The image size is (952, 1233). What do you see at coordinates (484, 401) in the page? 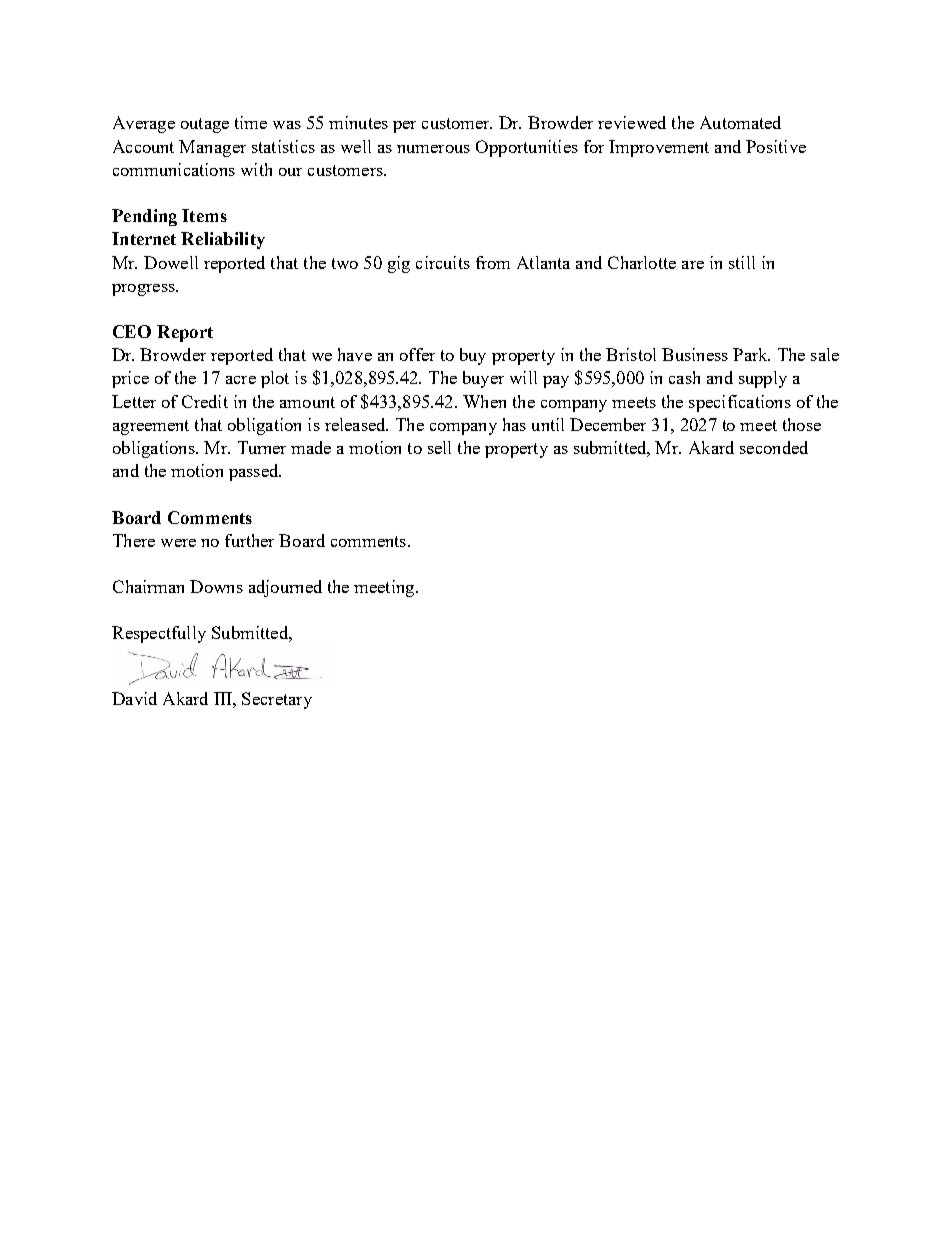
I see `When` at bounding box center [484, 401].
